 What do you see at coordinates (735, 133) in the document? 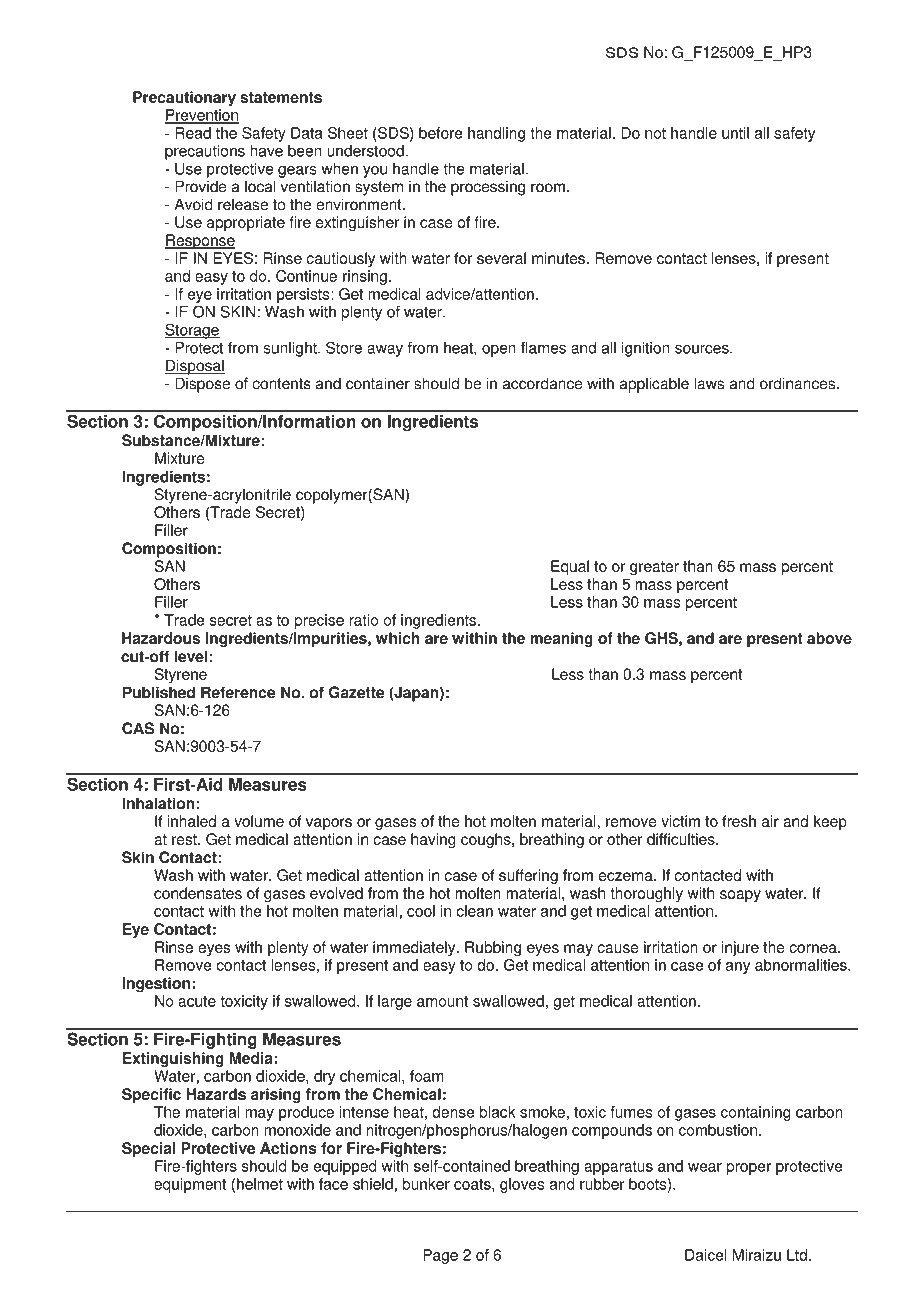
I see `until` at bounding box center [735, 133].
